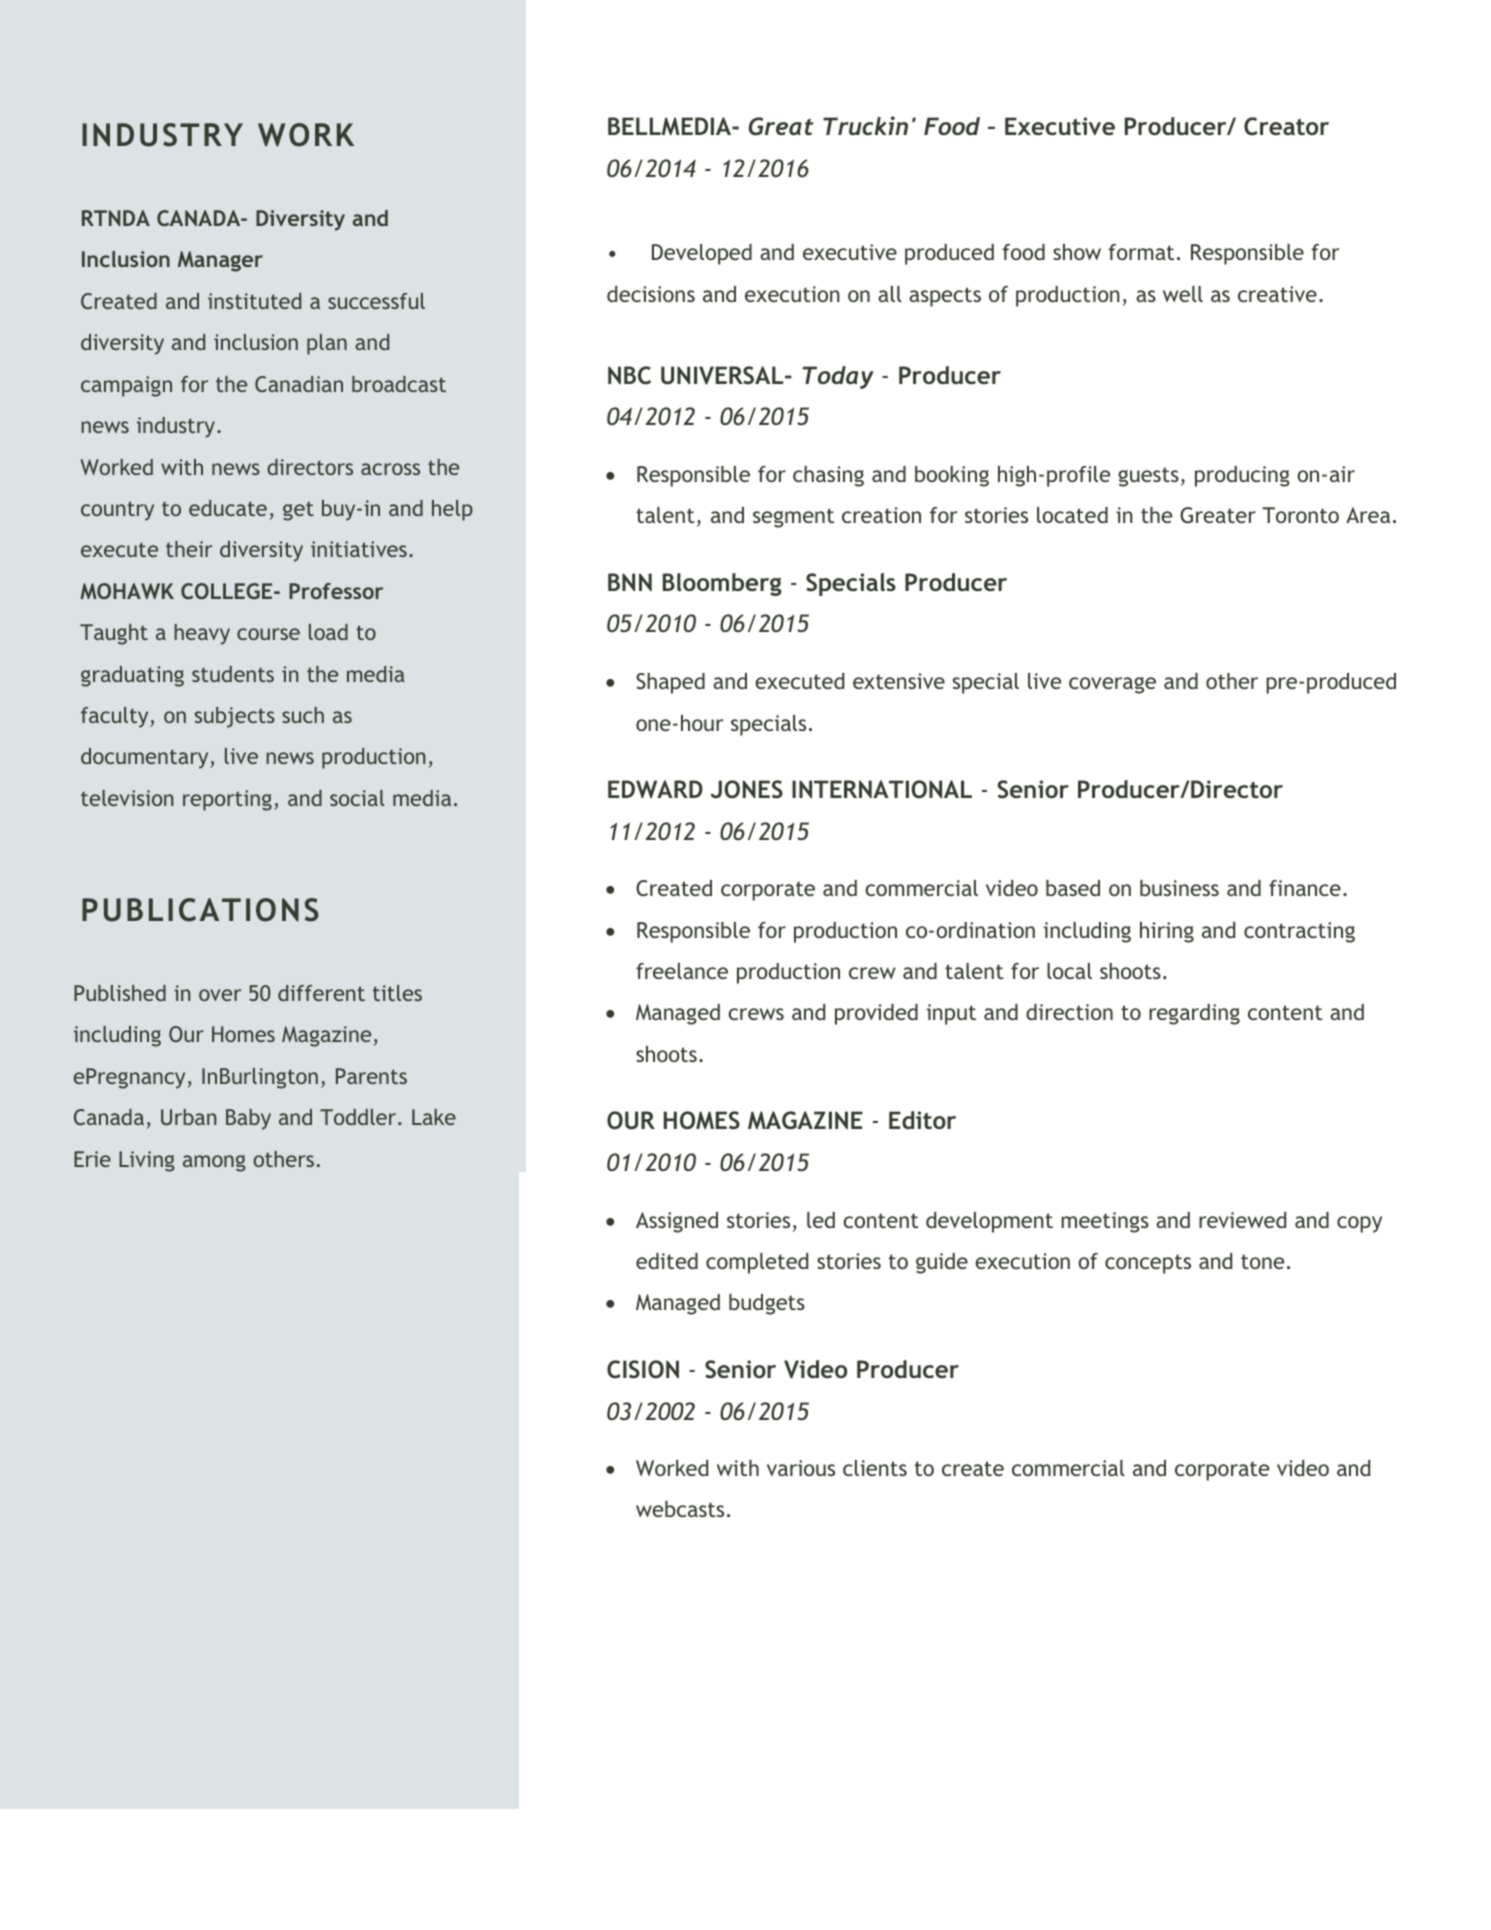 This image has height=1930, width=1491. I want to click on webcasts, so click(680, 1509).
